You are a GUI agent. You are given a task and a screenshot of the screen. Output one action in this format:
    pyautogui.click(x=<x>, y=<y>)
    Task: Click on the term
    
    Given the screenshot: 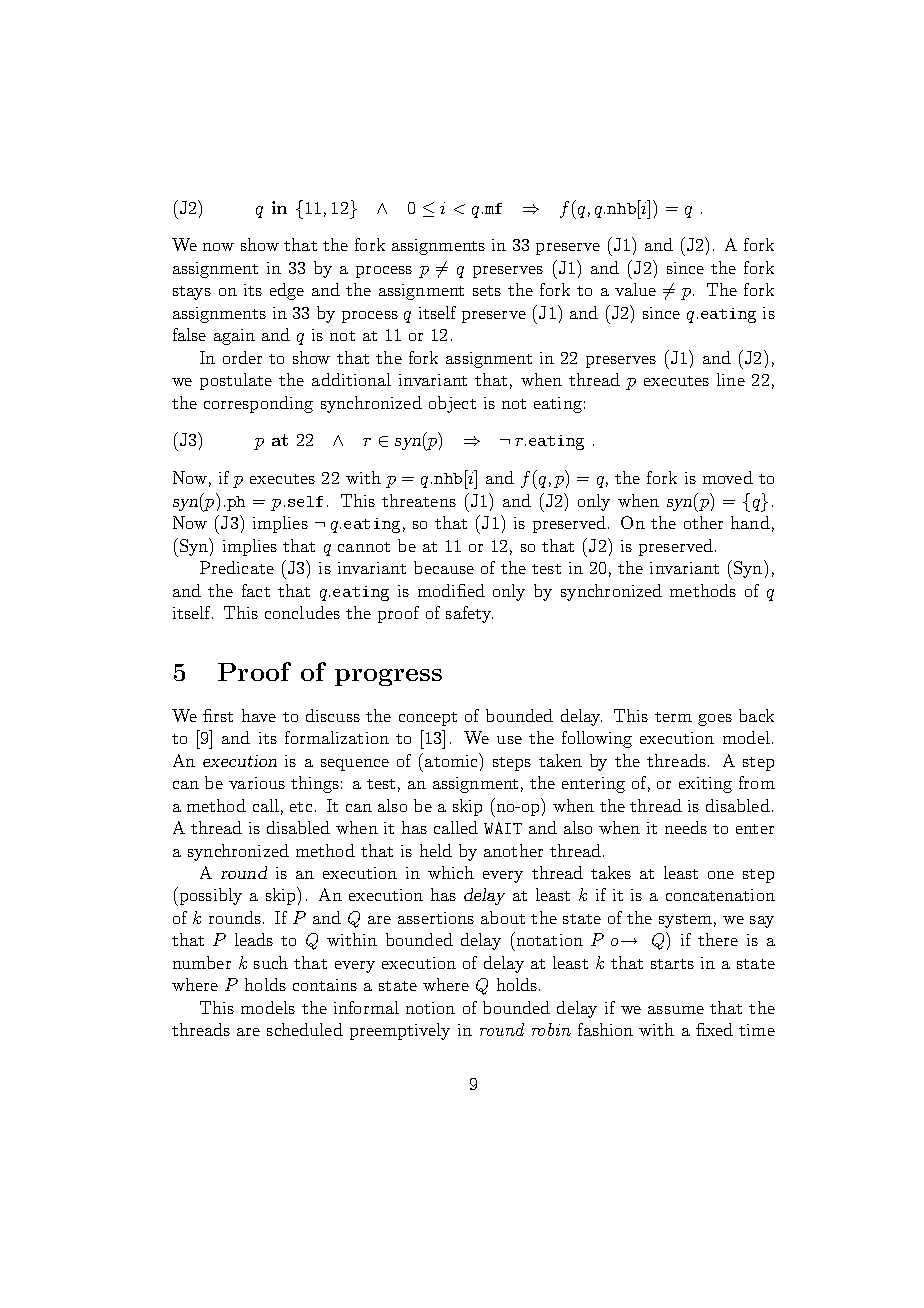 What is the action you would take?
    pyautogui.click(x=673, y=717)
